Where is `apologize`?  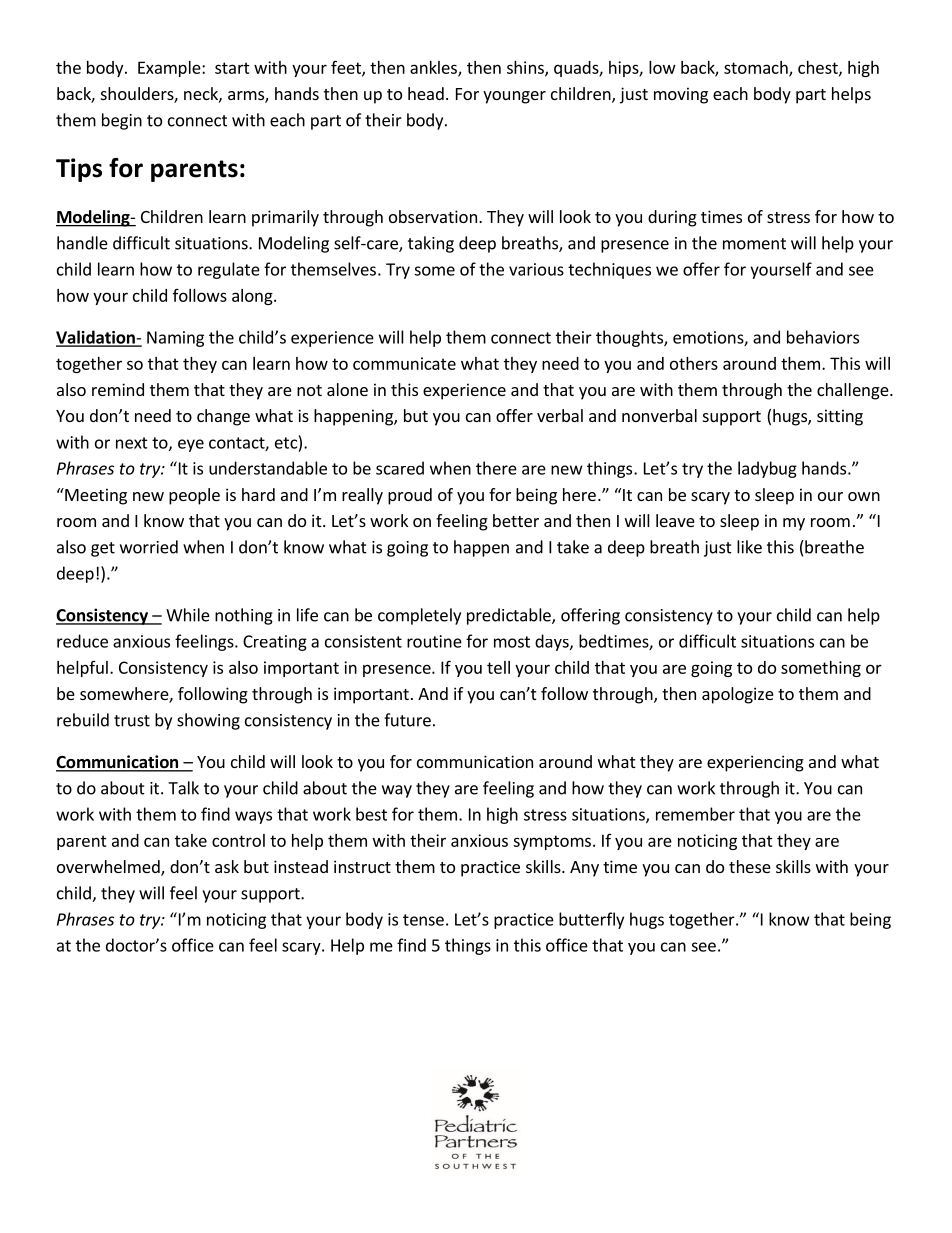
apologize is located at coordinates (738, 695).
